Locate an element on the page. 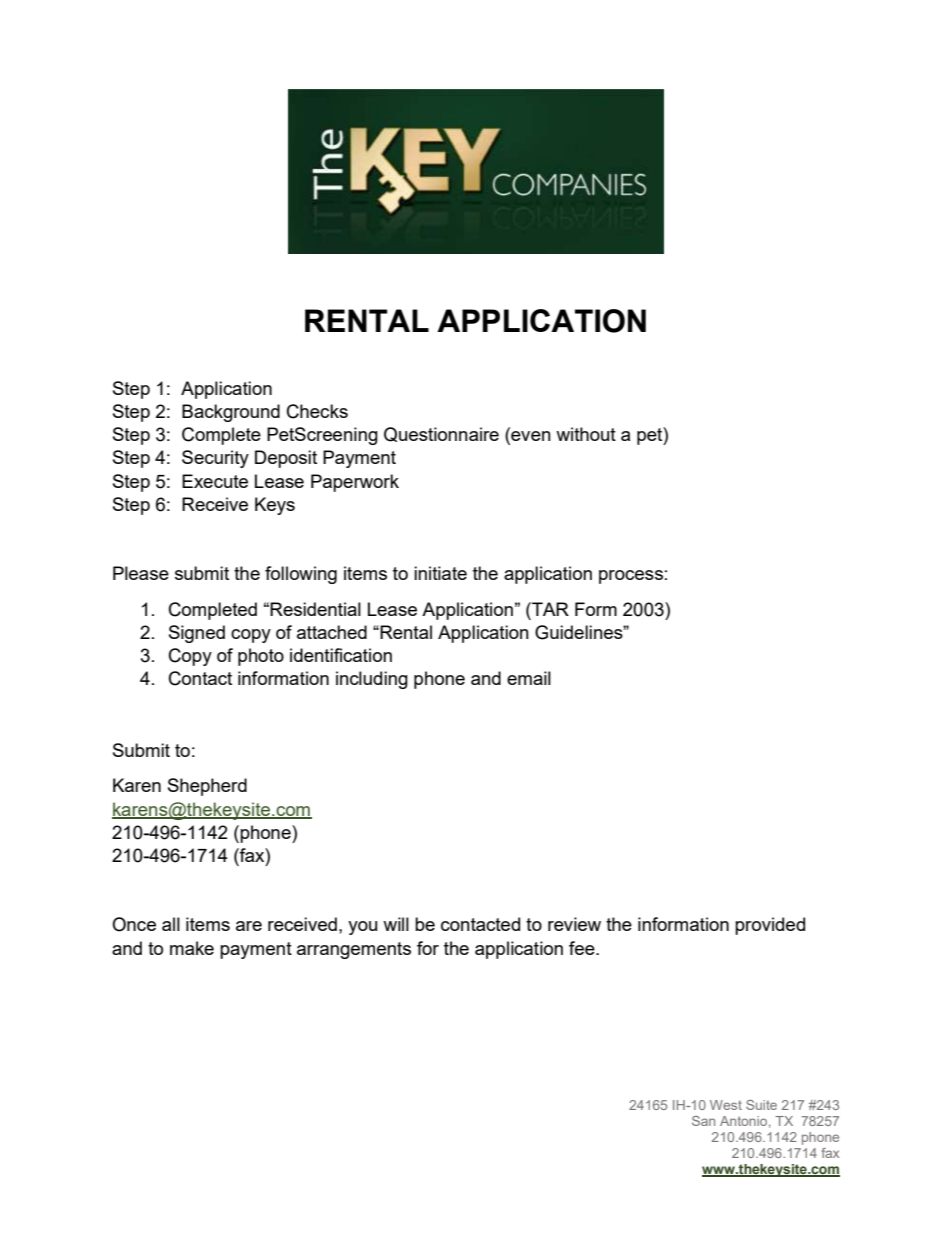 This document has height=1233, width=952. San is located at coordinates (703, 1121).
